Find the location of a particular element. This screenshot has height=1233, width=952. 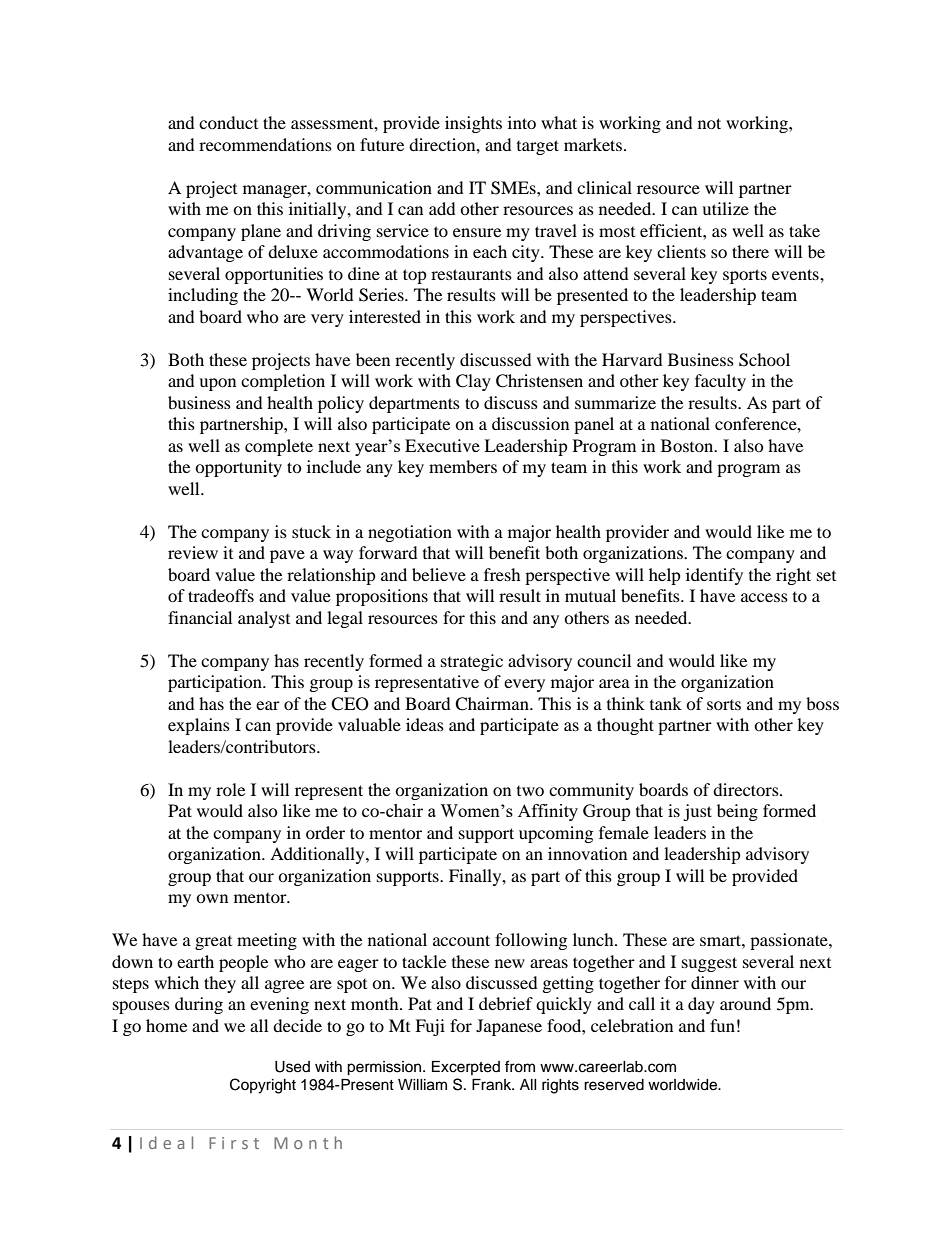

not is located at coordinates (709, 123).
